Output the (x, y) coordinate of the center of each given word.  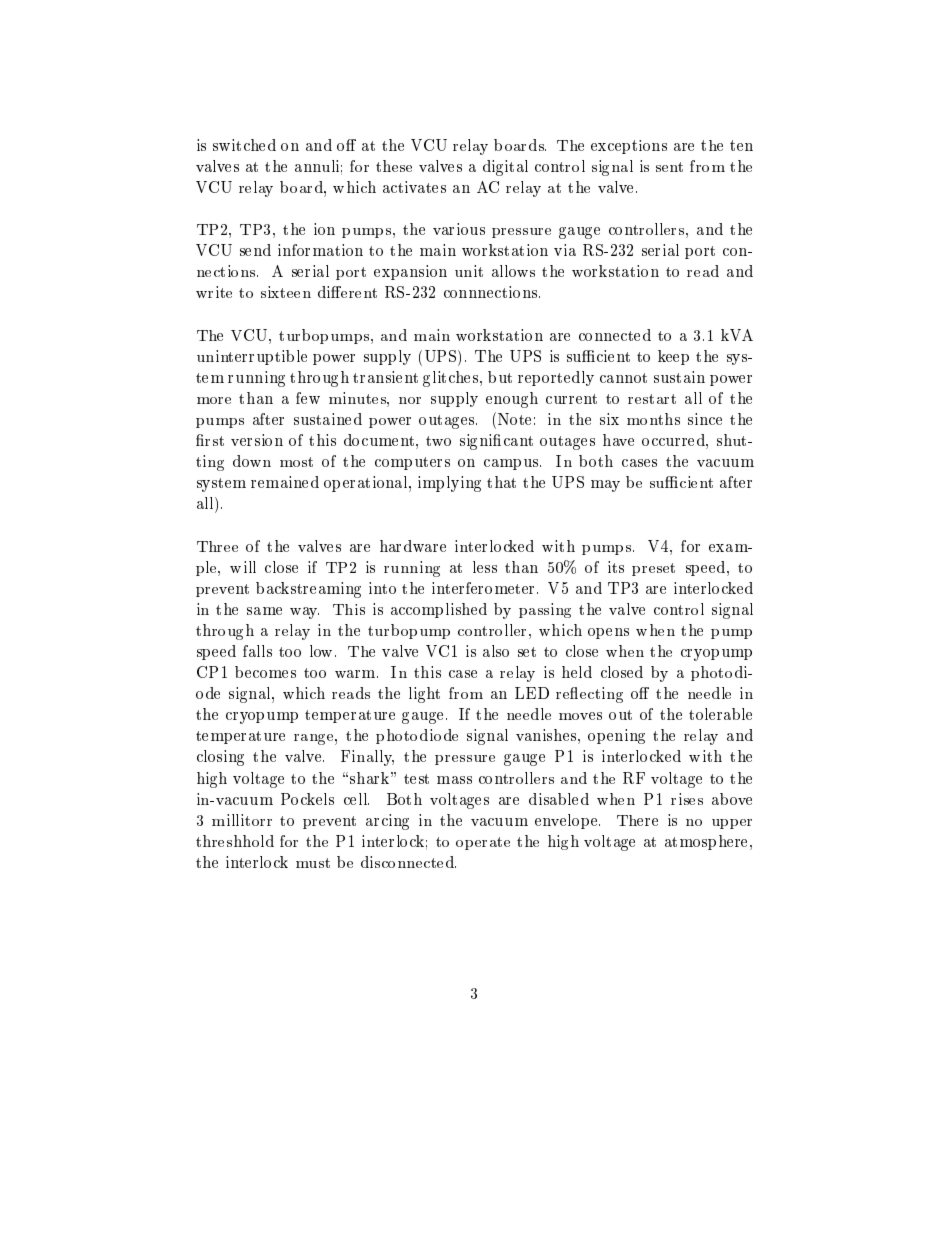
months (653, 419)
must (313, 863)
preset (653, 569)
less (485, 567)
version (257, 440)
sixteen (286, 292)
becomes (265, 672)
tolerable (720, 714)
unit (469, 271)
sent (669, 167)
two (438, 441)
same (264, 611)
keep (673, 357)
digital (505, 168)
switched (244, 145)
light (424, 695)
